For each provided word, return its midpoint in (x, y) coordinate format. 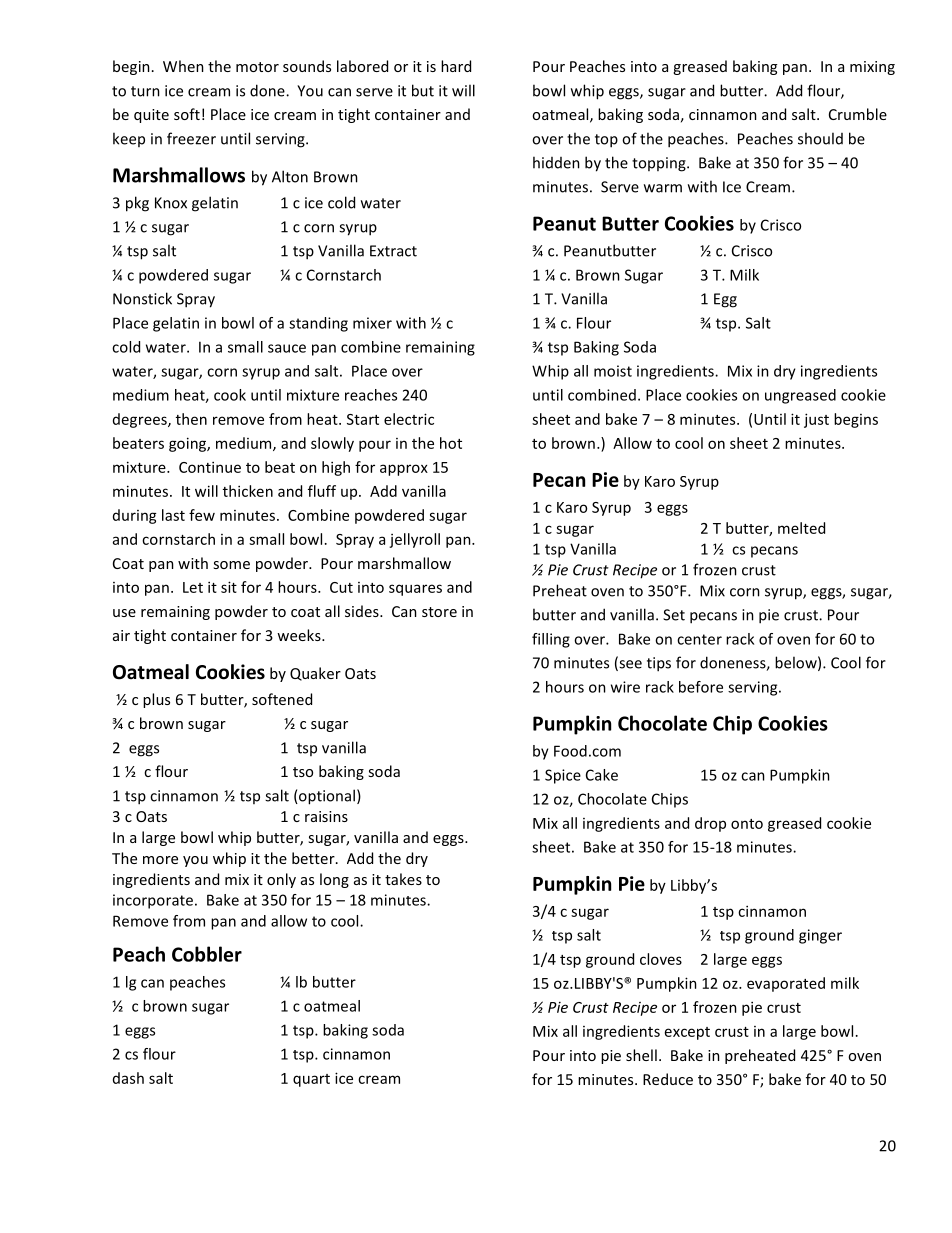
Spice (563, 776)
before (701, 687)
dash (128, 1078)
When (183, 66)
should (820, 138)
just (816, 420)
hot (451, 443)
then (191, 419)
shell (641, 1055)
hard (456, 66)
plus (156, 700)
